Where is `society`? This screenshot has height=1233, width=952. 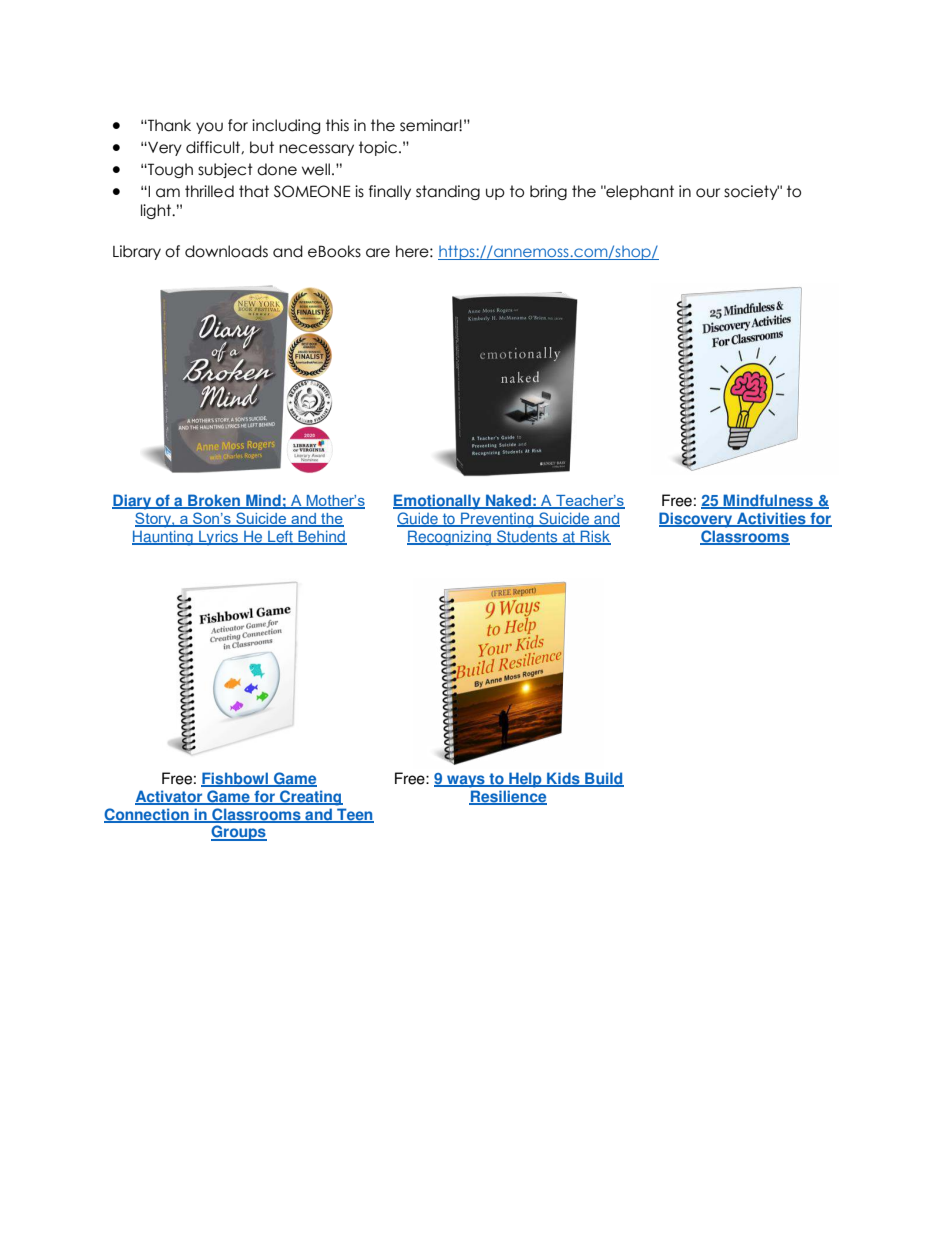 society is located at coordinates (751, 192).
